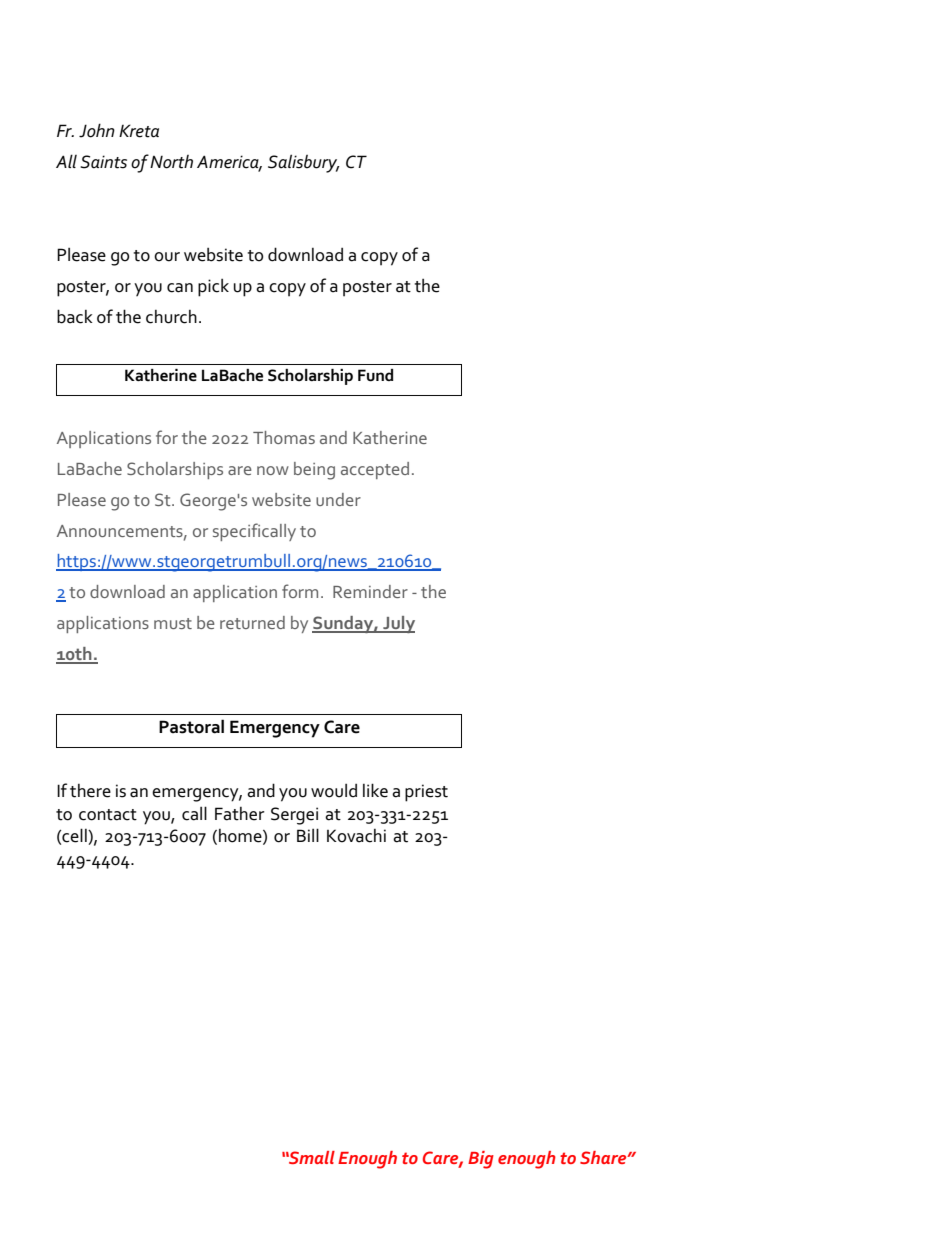 This image has height=1233, width=952. Describe the element at coordinates (398, 624) in the image. I see `July` at that location.
